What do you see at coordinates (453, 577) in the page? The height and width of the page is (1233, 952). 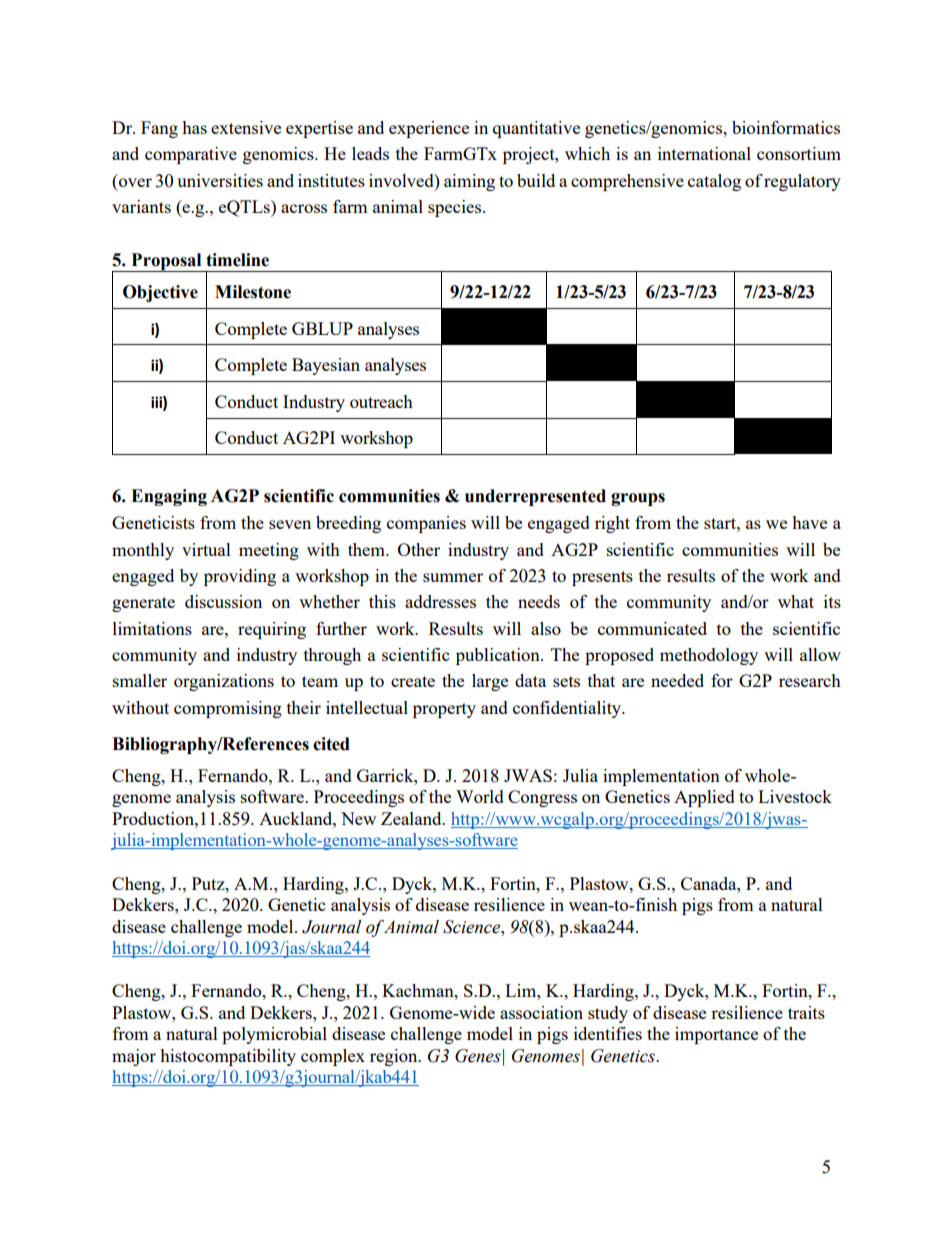 I see `summer` at bounding box center [453, 577].
